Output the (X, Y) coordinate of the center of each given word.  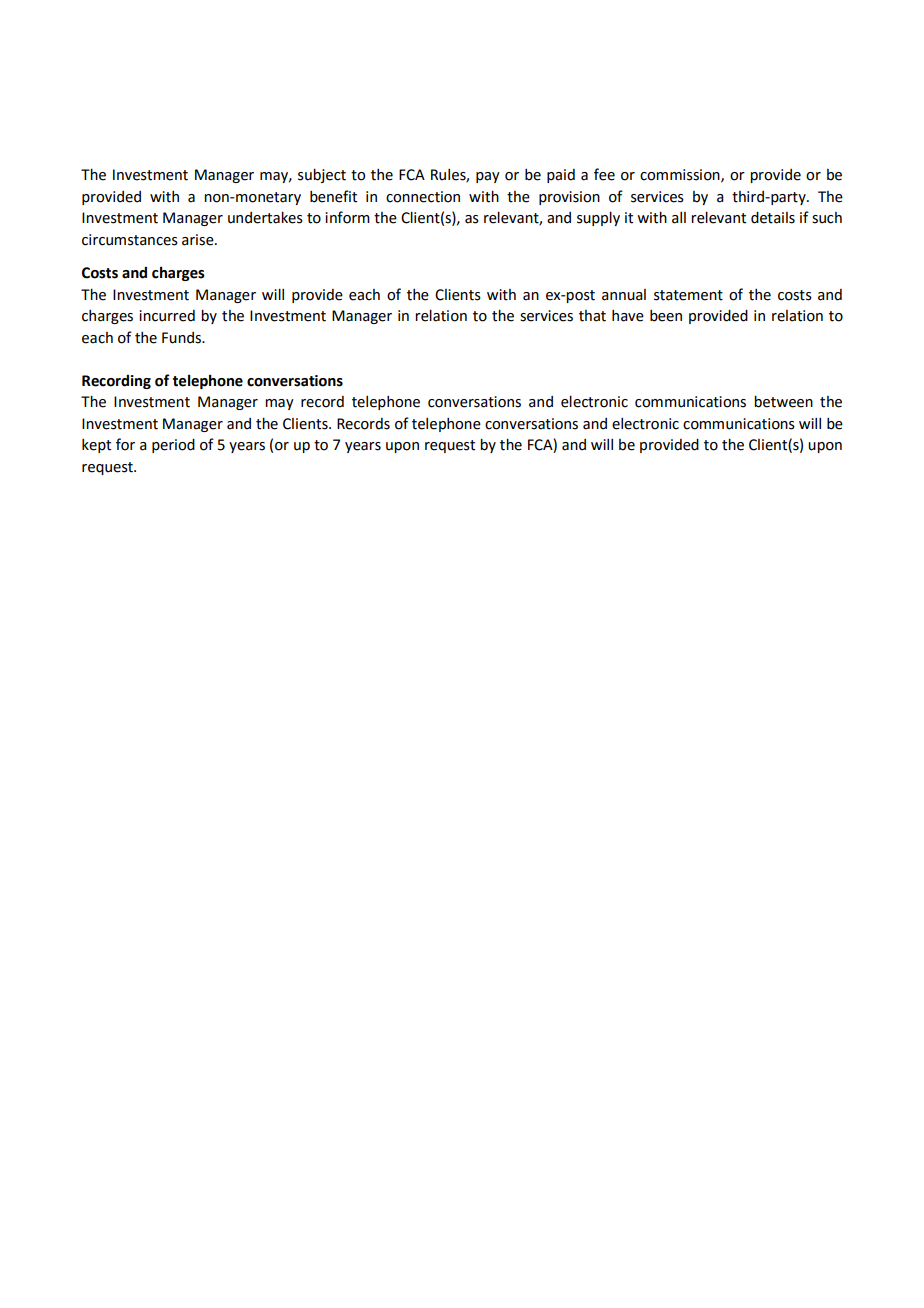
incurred (167, 316)
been (666, 316)
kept (96, 446)
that (592, 316)
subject (322, 175)
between (783, 401)
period (173, 446)
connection (423, 197)
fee (604, 174)
